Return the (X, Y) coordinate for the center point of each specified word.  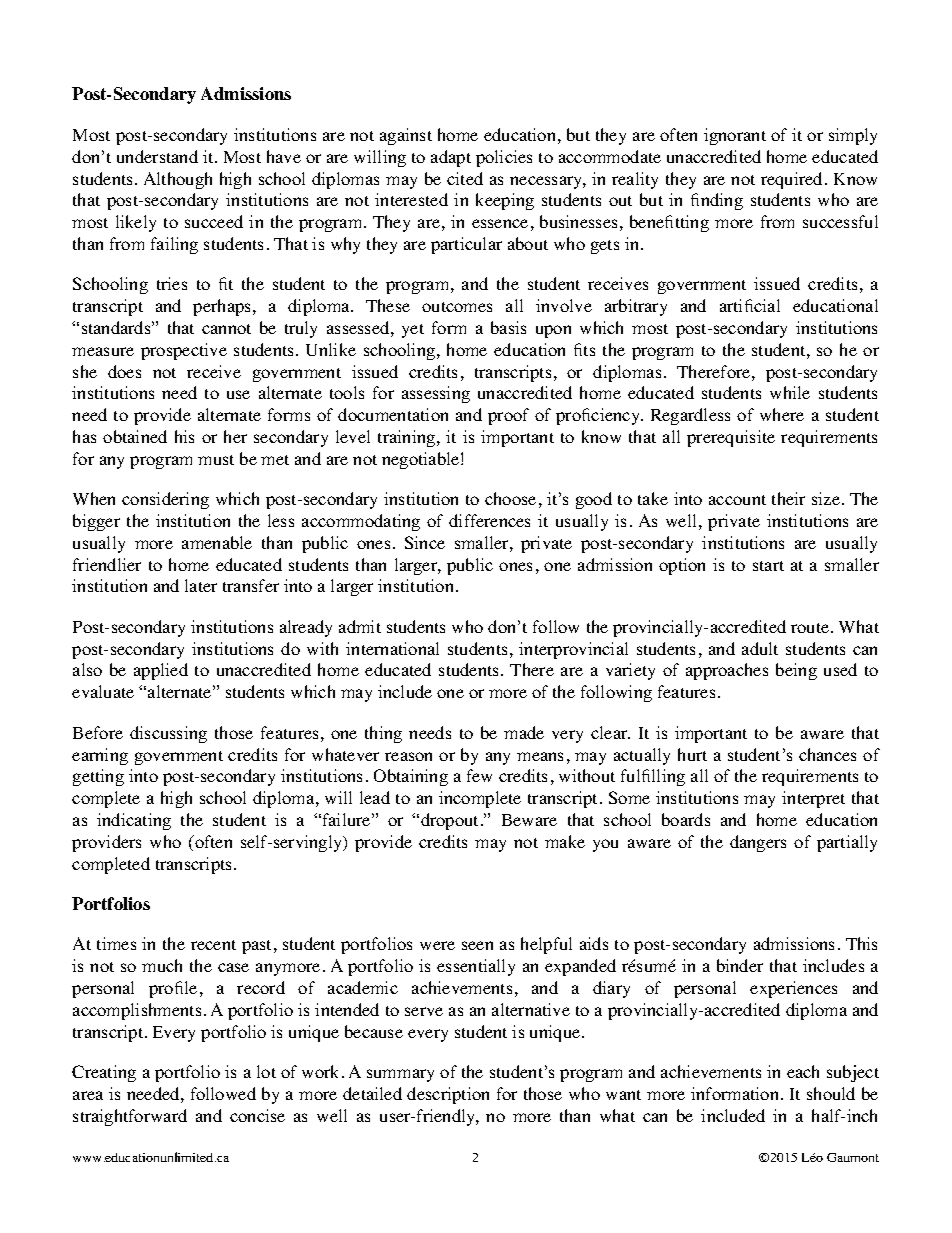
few (479, 775)
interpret (813, 799)
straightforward (130, 1117)
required (793, 180)
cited (465, 178)
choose (510, 498)
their (788, 498)
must (216, 460)
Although (178, 180)
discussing (168, 734)
